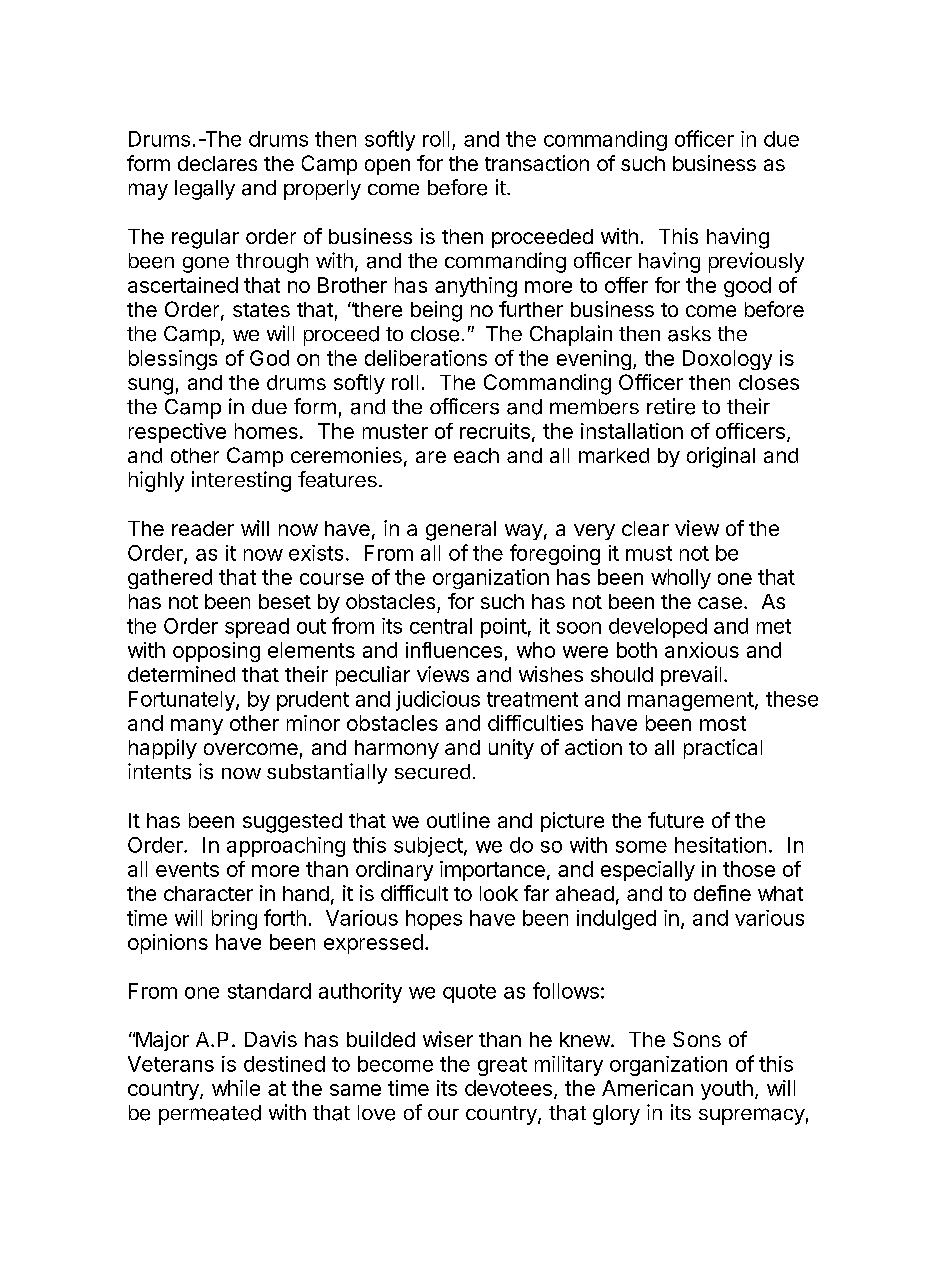 Image resolution: width=952 pixels, height=1270 pixels. What do you see at coordinates (756, 262) in the image?
I see `previously` at bounding box center [756, 262].
